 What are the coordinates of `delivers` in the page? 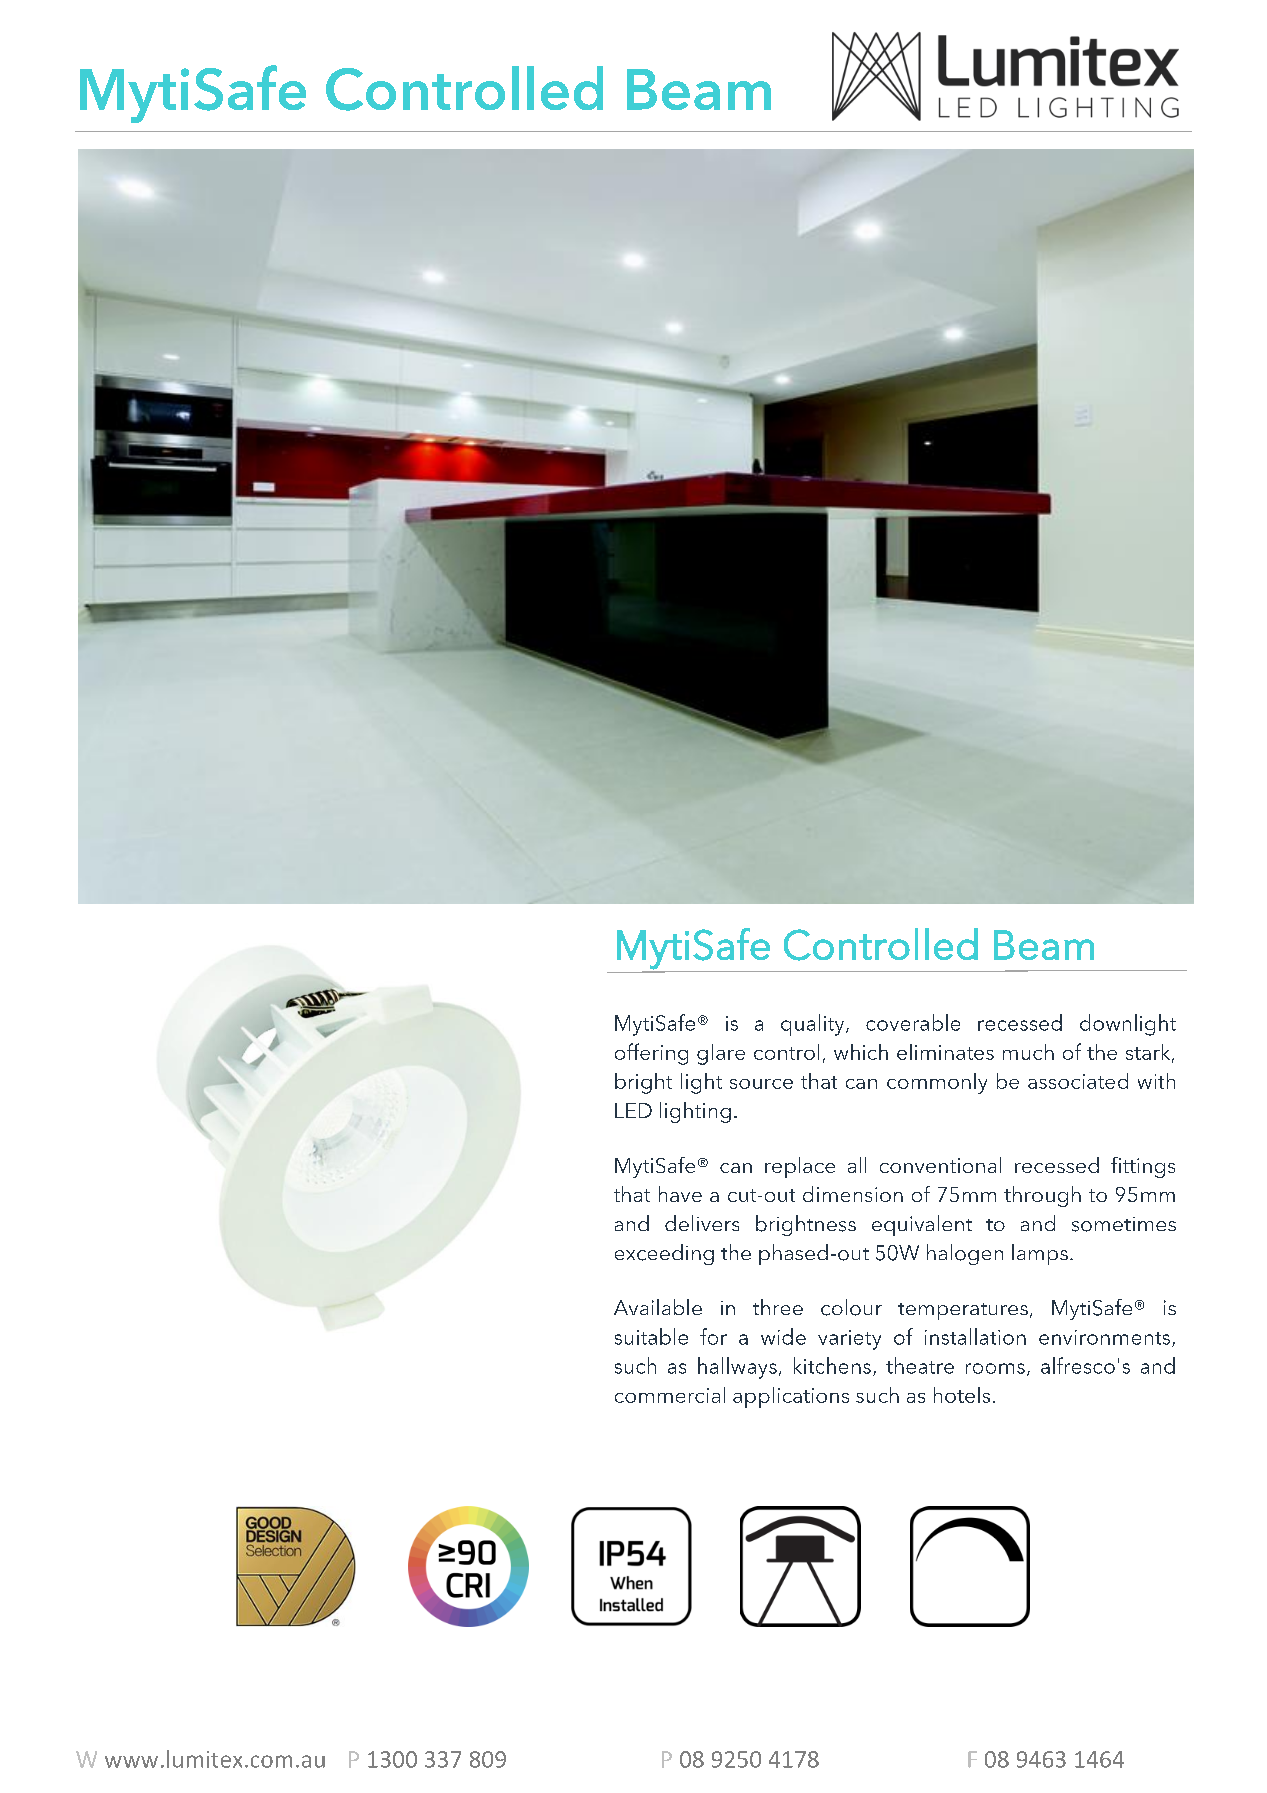 It's located at (702, 1223).
